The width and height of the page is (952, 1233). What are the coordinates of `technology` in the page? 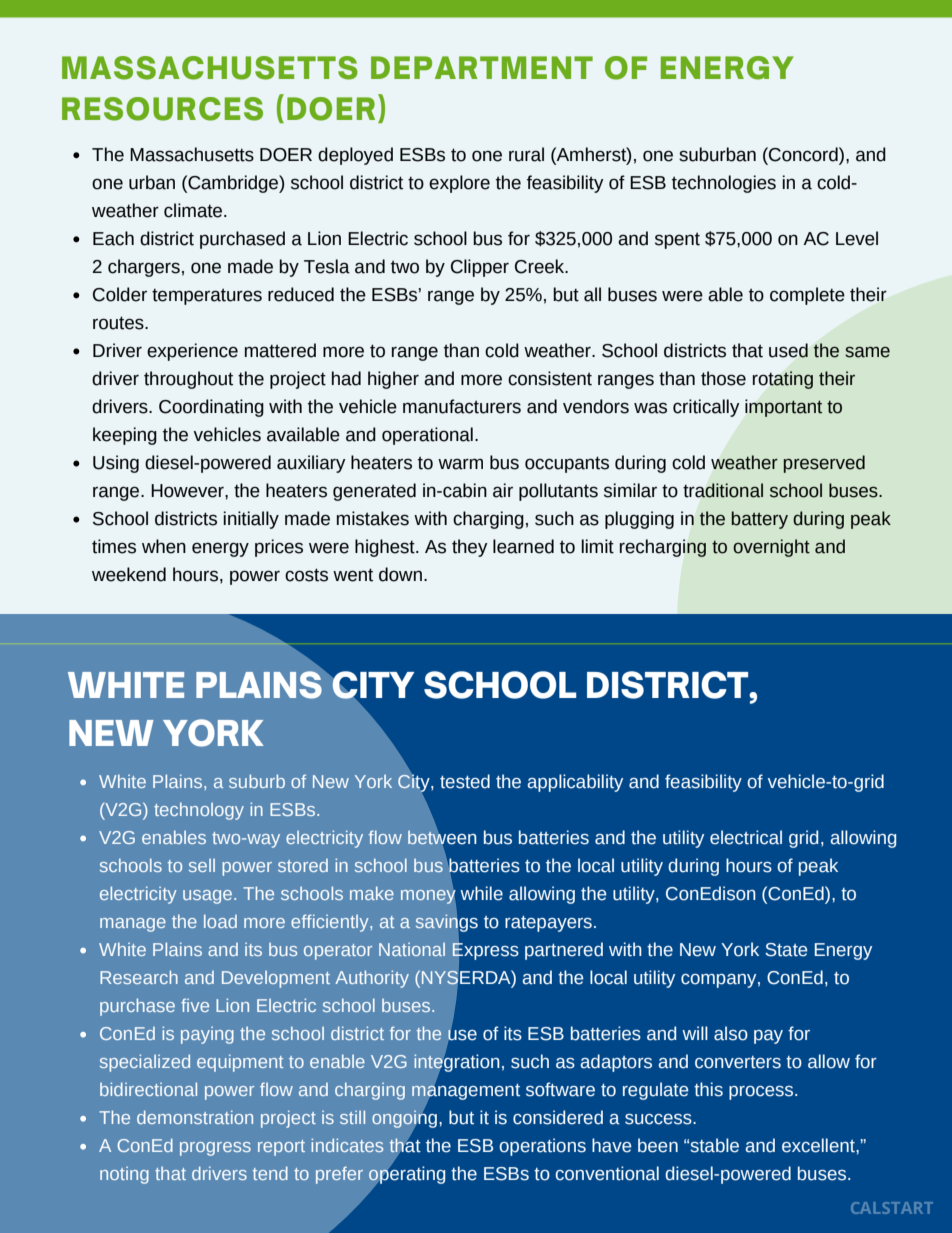 It's located at (199, 811).
